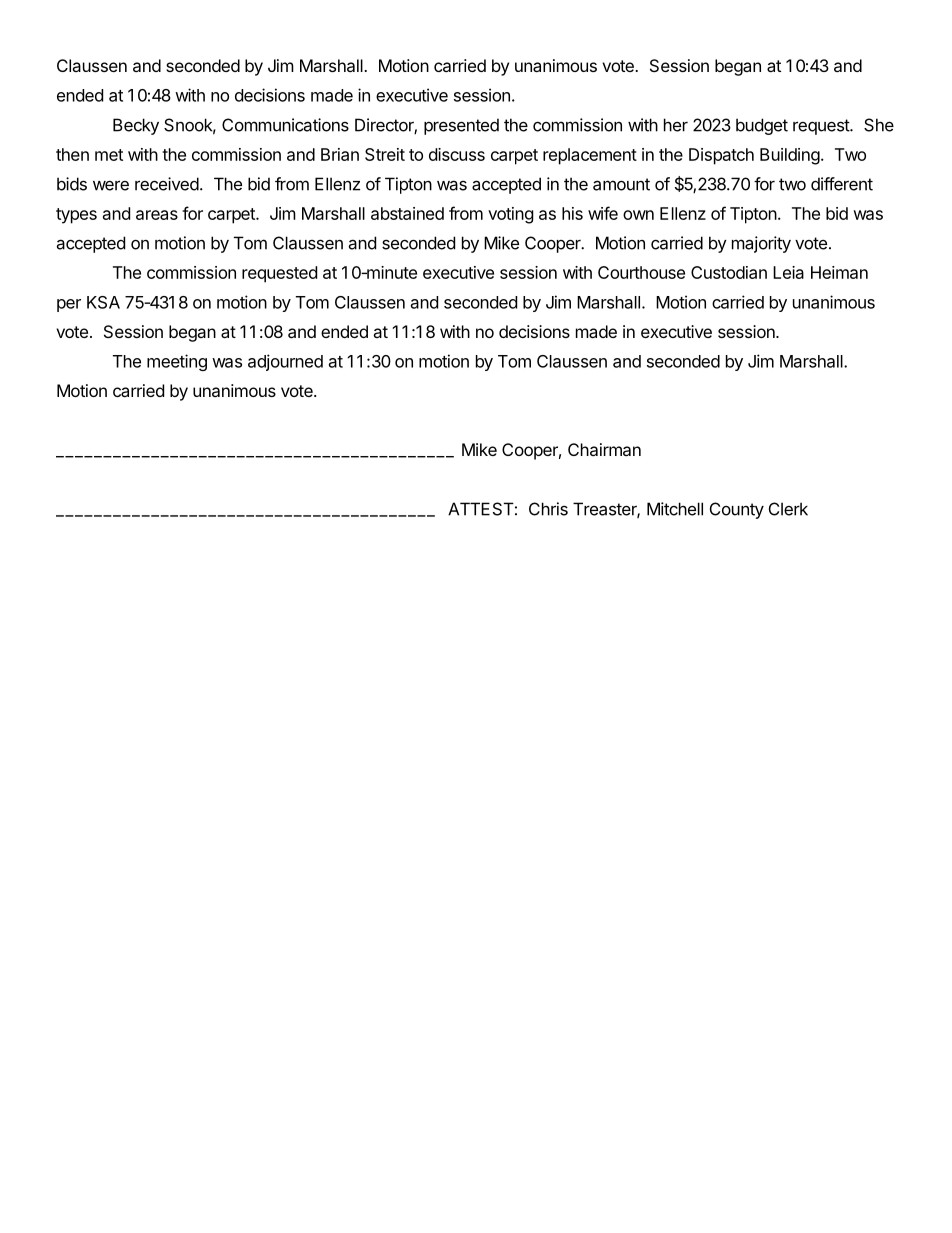  Describe the element at coordinates (641, 272) in the document. I see `Courthouse` at that location.
